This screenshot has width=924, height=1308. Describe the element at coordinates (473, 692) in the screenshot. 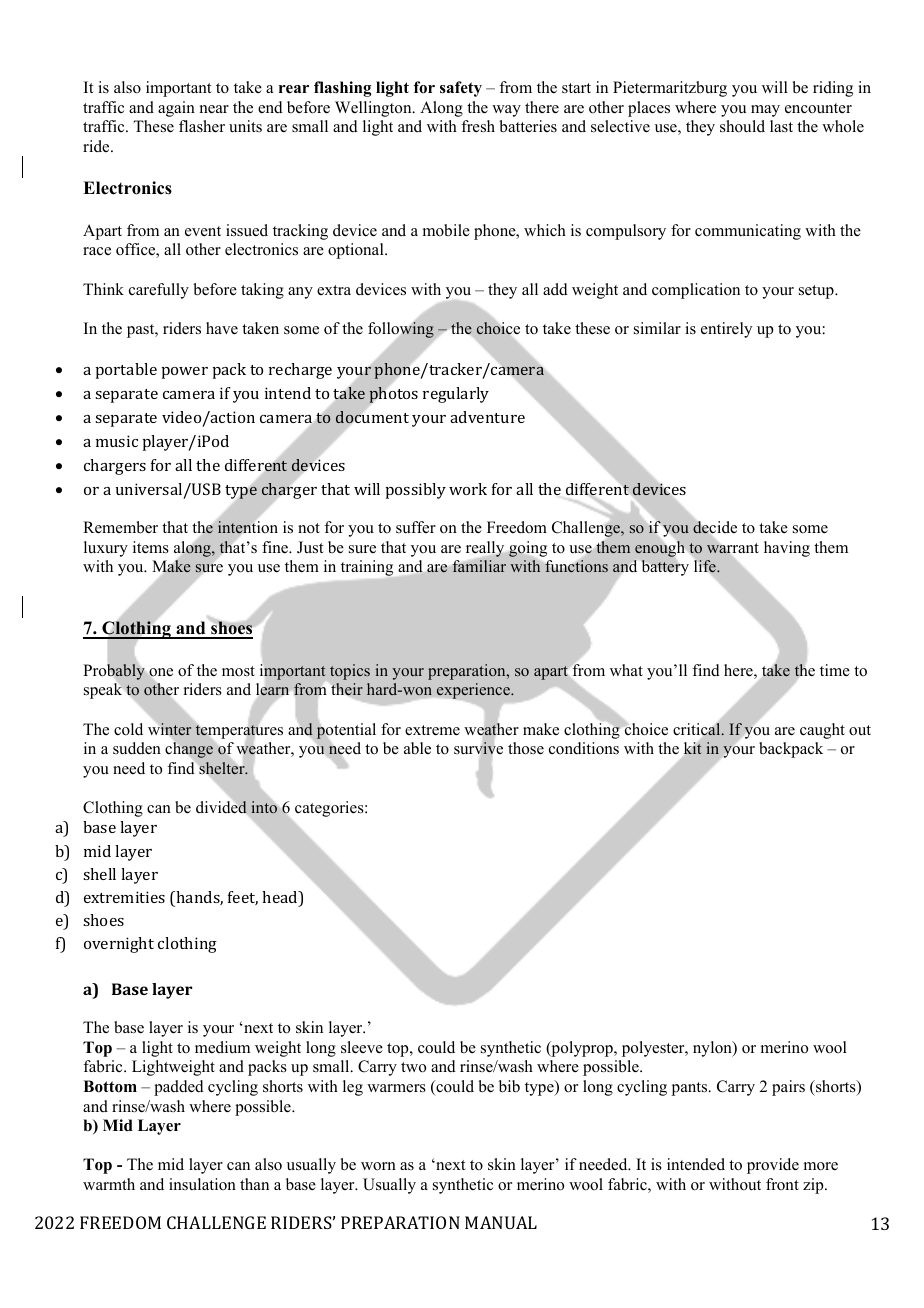

I see `experience` at that location.
